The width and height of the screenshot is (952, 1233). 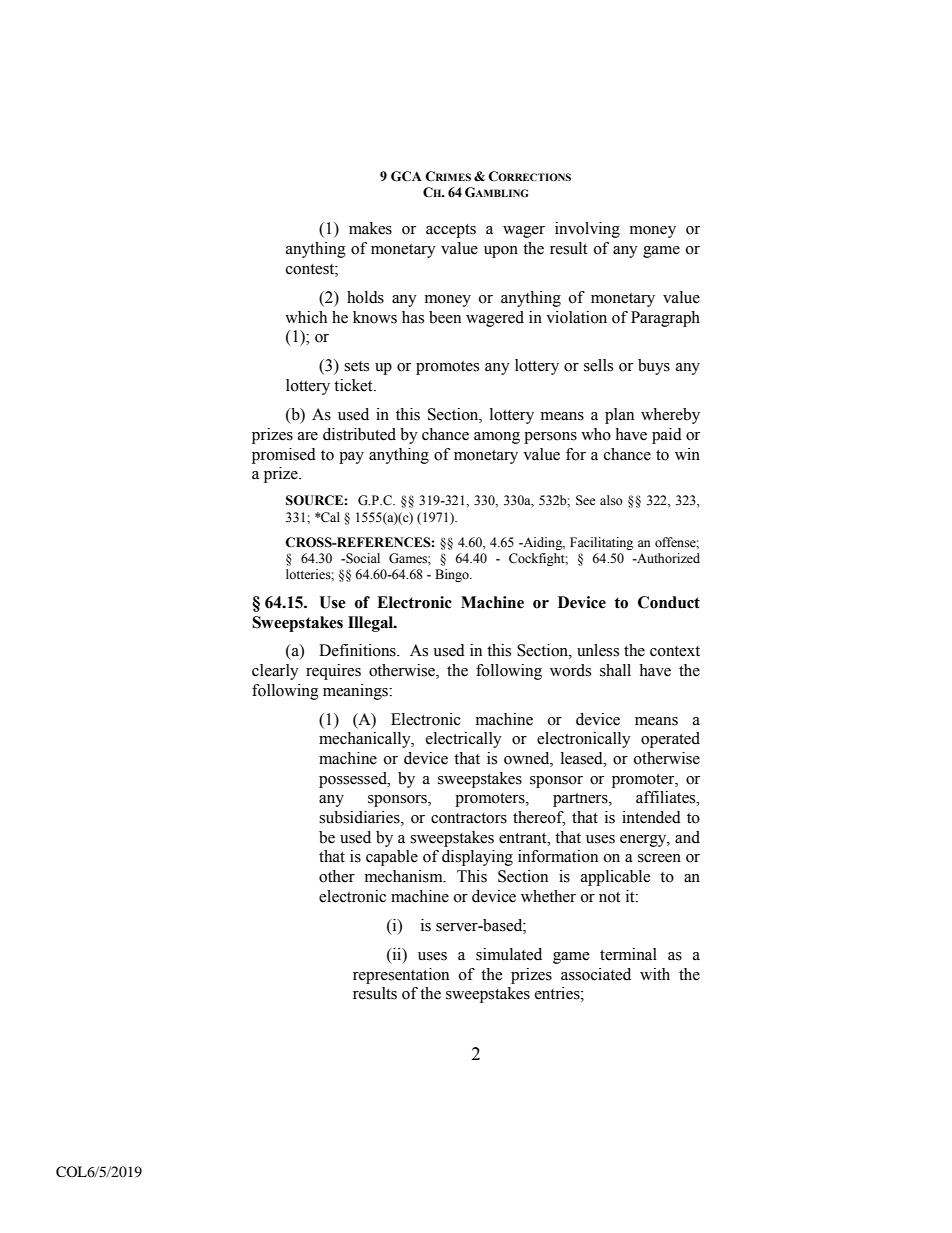 What do you see at coordinates (509, 954) in the screenshot?
I see `simulated` at bounding box center [509, 954].
